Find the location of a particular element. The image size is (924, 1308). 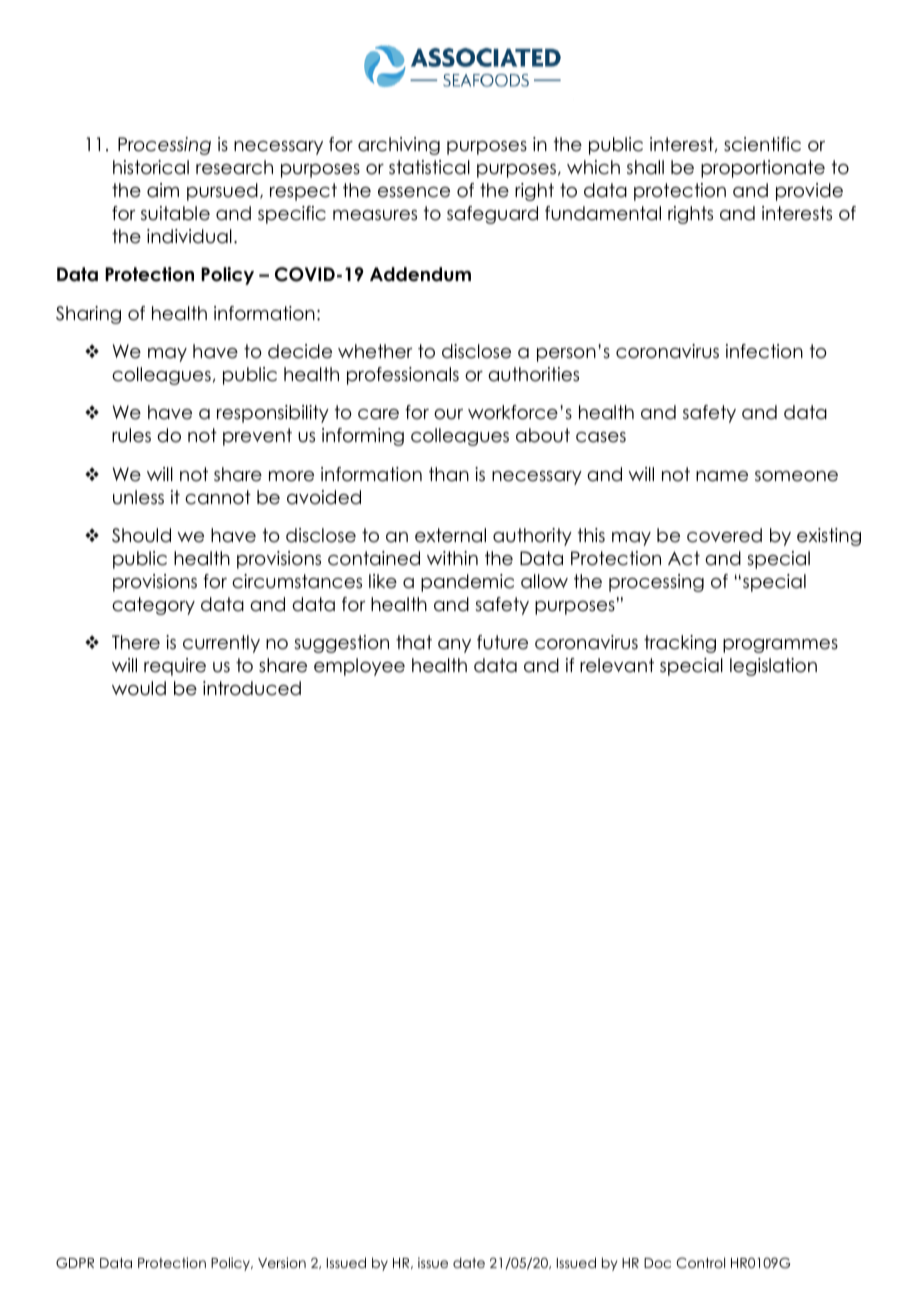

legislation is located at coordinates (773, 667).
